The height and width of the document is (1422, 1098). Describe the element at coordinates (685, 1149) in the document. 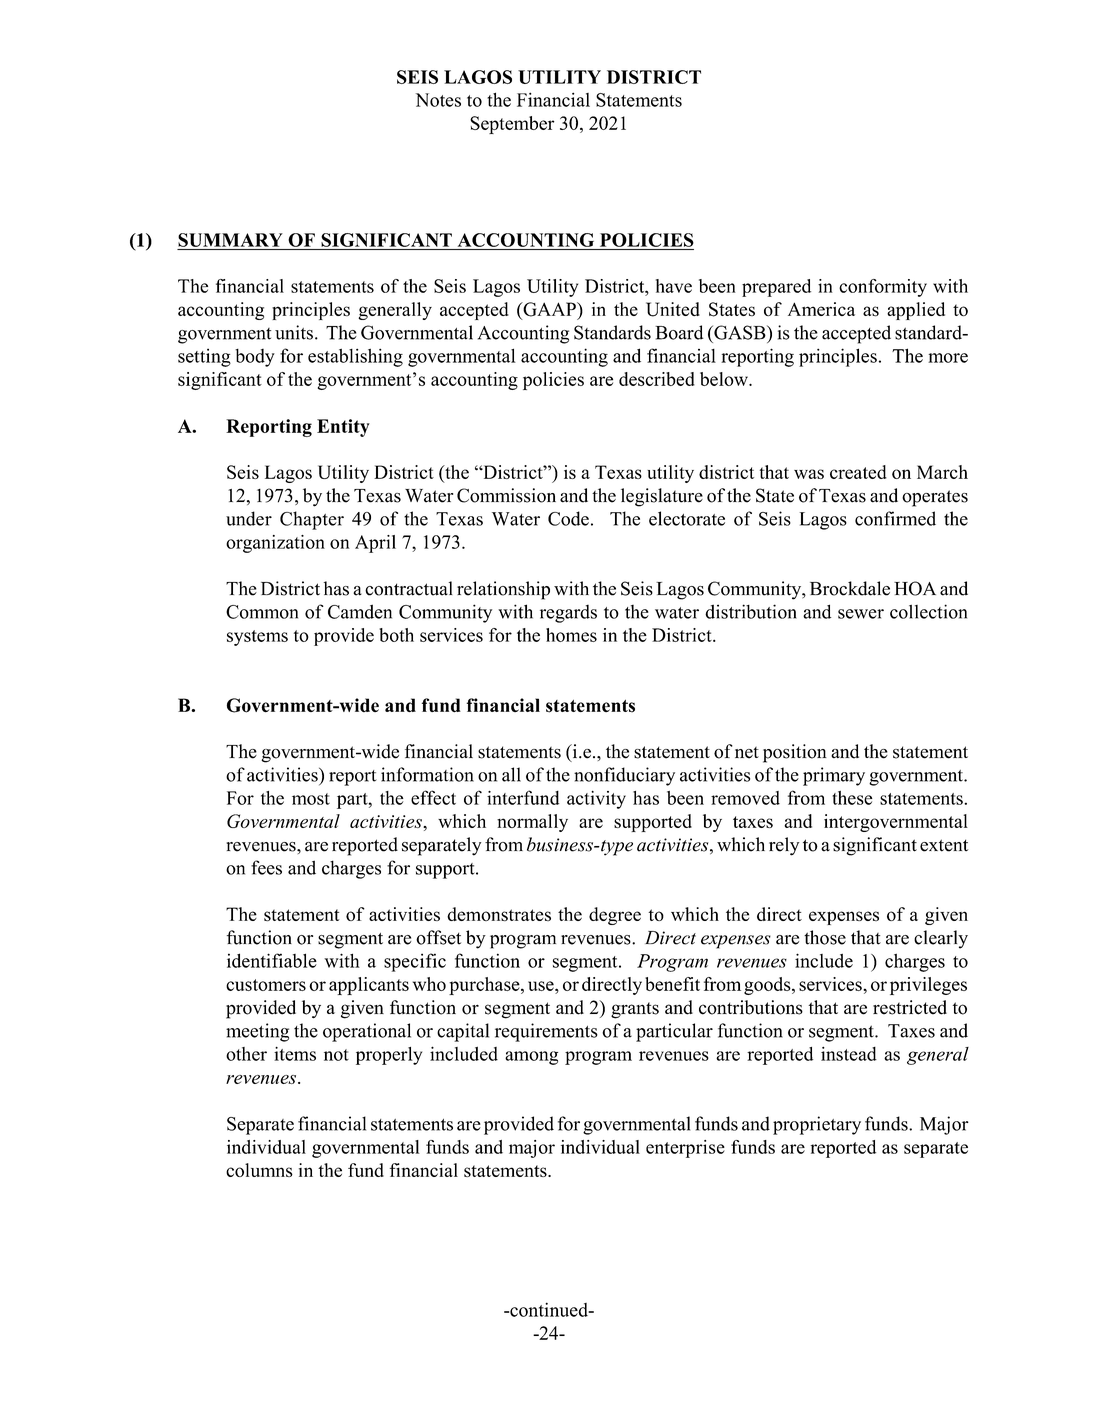

I see `enterprise` at that location.
